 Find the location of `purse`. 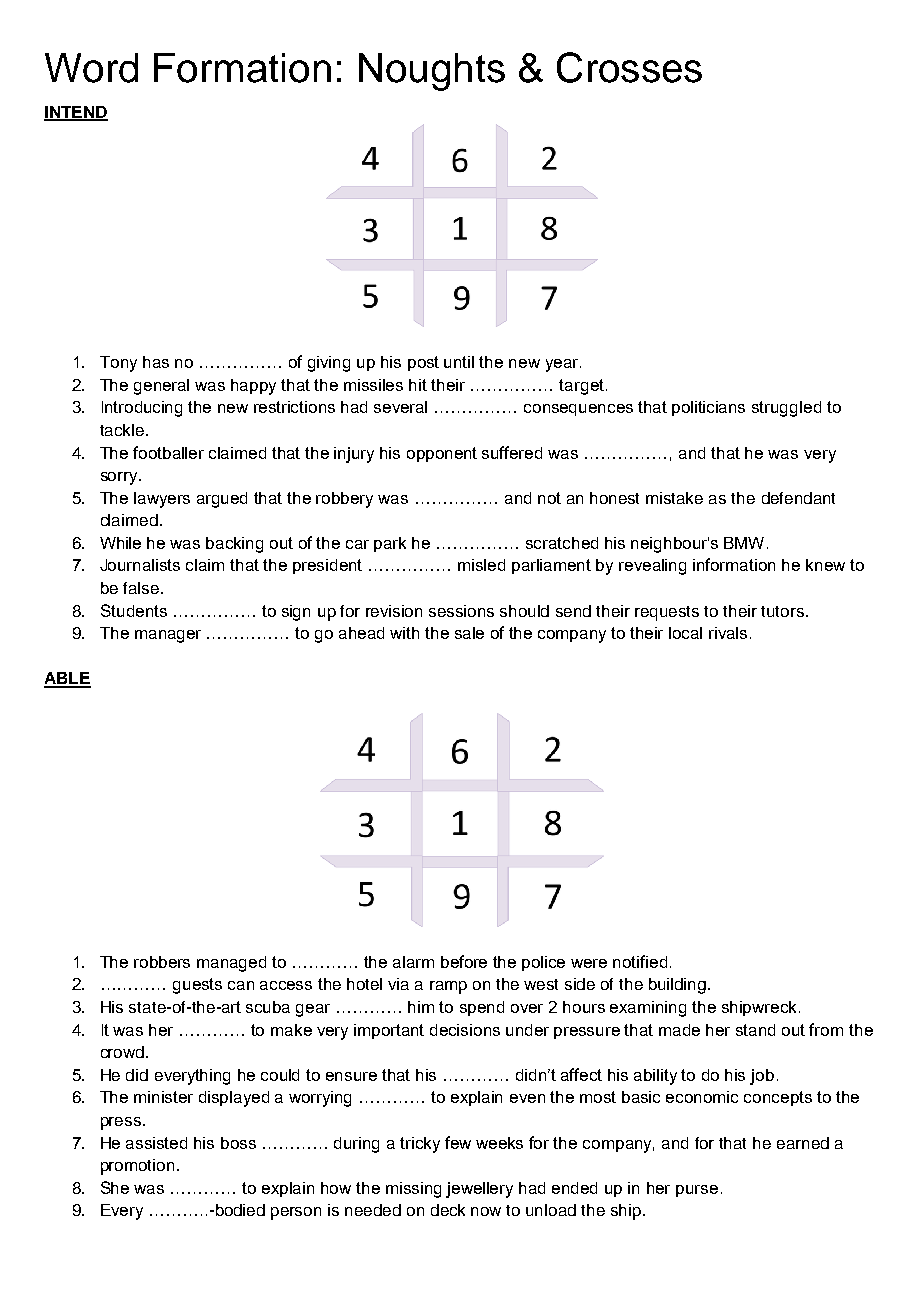

purse is located at coordinates (697, 1191).
